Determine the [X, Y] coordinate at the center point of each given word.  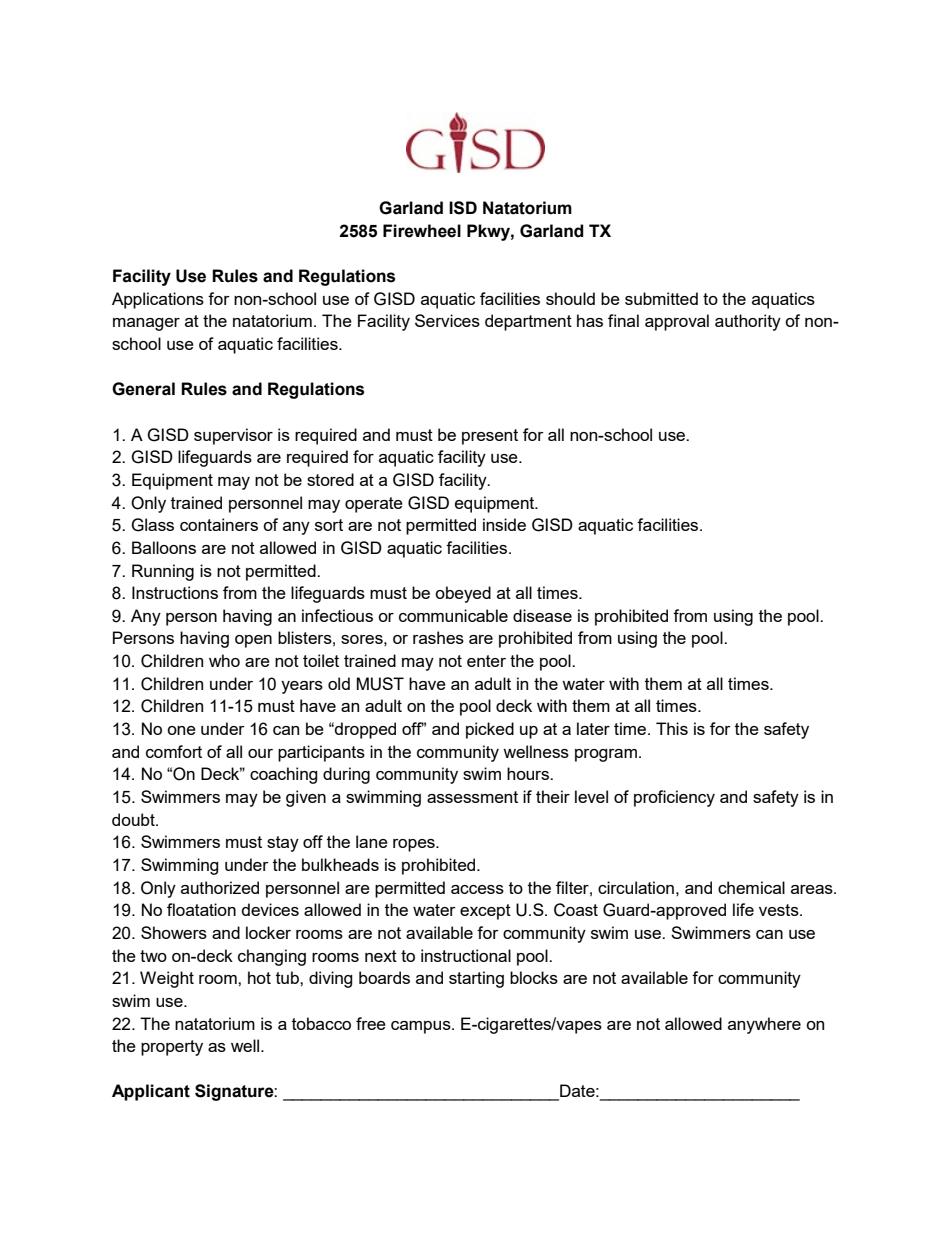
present [490, 437]
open [253, 641]
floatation [201, 909]
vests [780, 910]
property [172, 1048]
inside [504, 524]
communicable [453, 615]
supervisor [233, 436]
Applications [158, 300]
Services [447, 320]
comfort [174, 751]
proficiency [674, 798]
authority [748, 322]
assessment [472, 797]
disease [542, 615]
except [485, 912]
